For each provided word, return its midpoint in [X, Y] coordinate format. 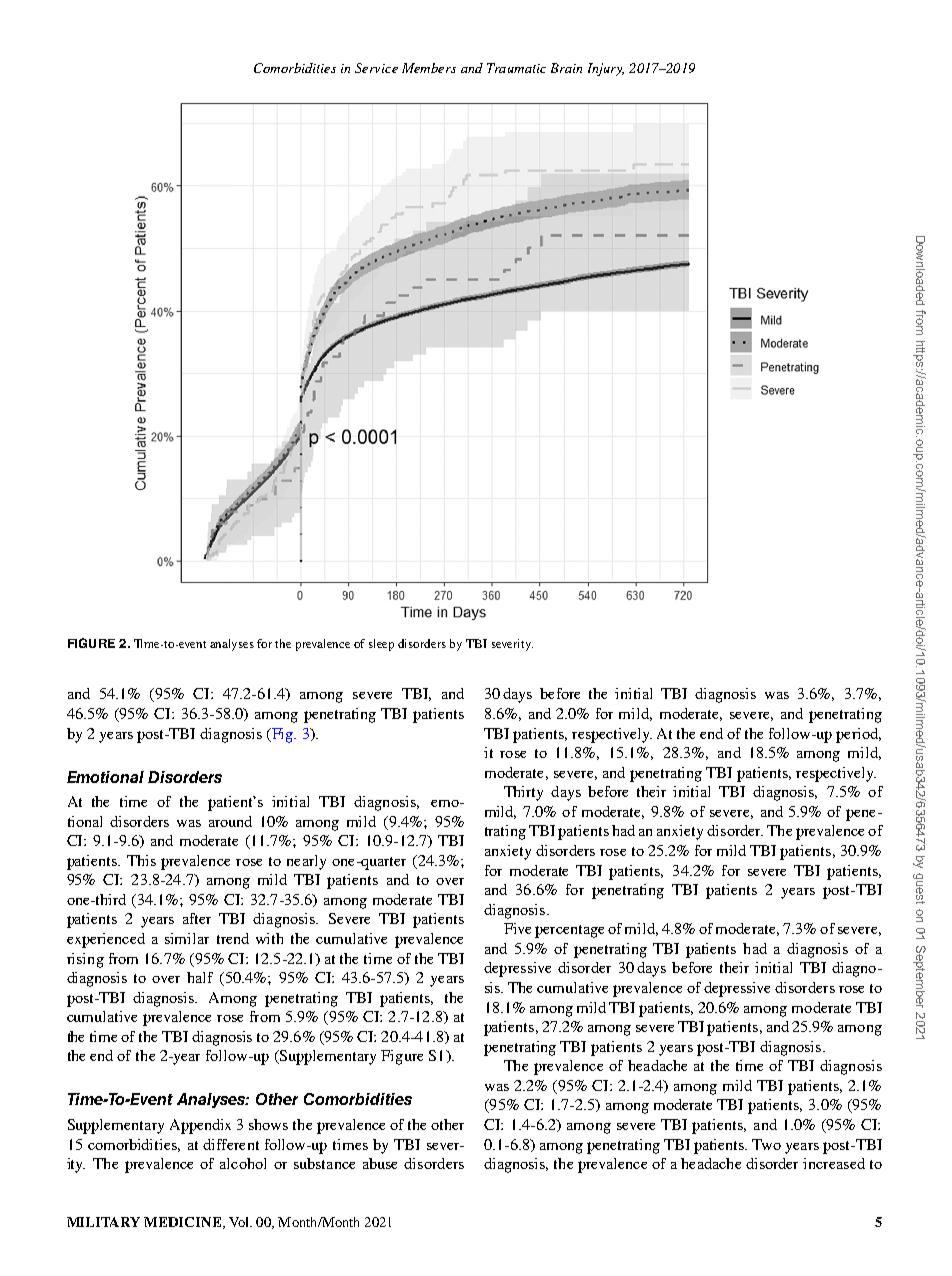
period [858, 735]
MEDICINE [184, 1223]
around [230, 821]
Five [517, 928]
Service [376, 68]
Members [429, 68]
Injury [606, 69]
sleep [381, 645]
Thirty [523, 793]
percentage [569, 931]
